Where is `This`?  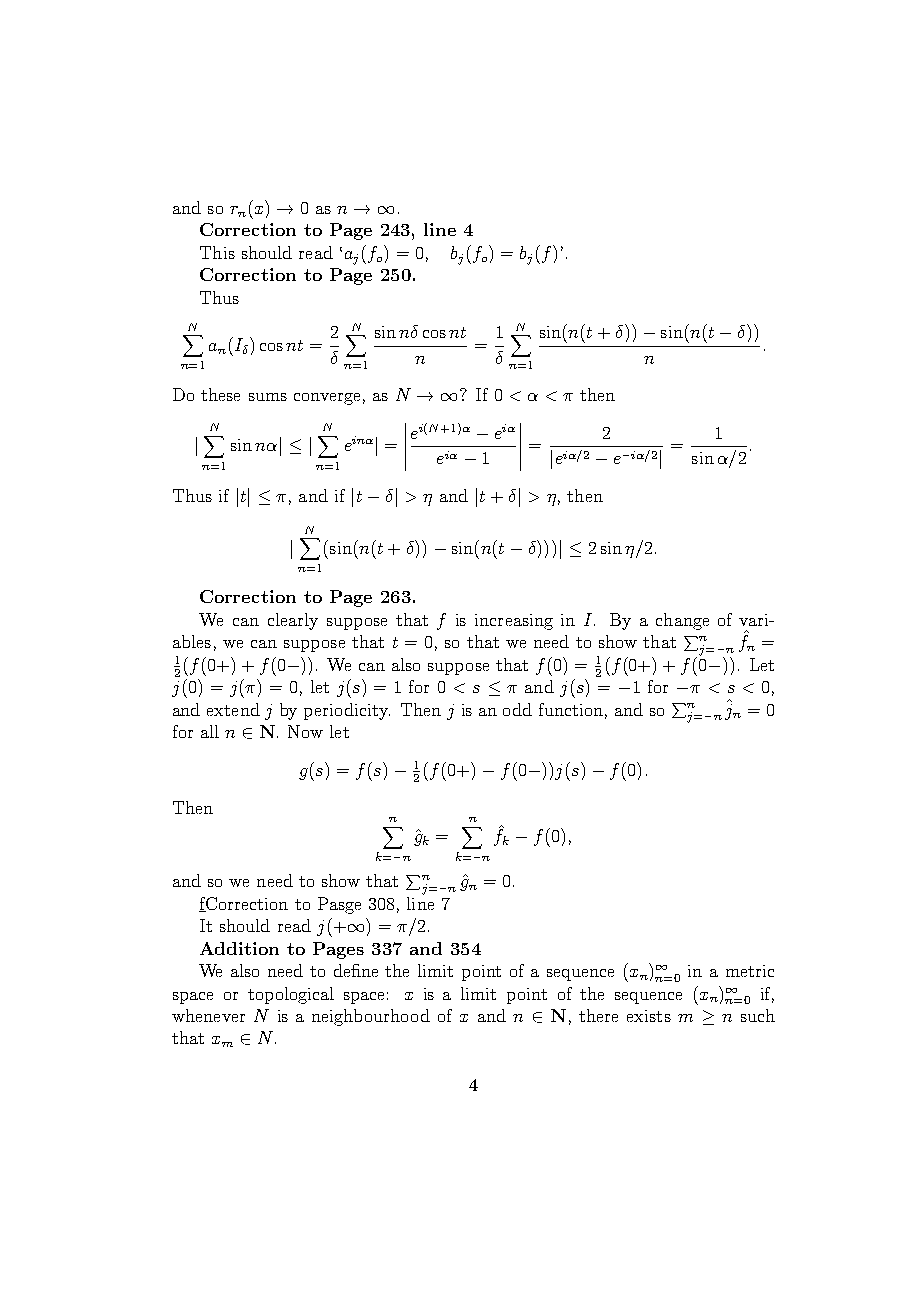 This is located at coordinates (217, 252).
